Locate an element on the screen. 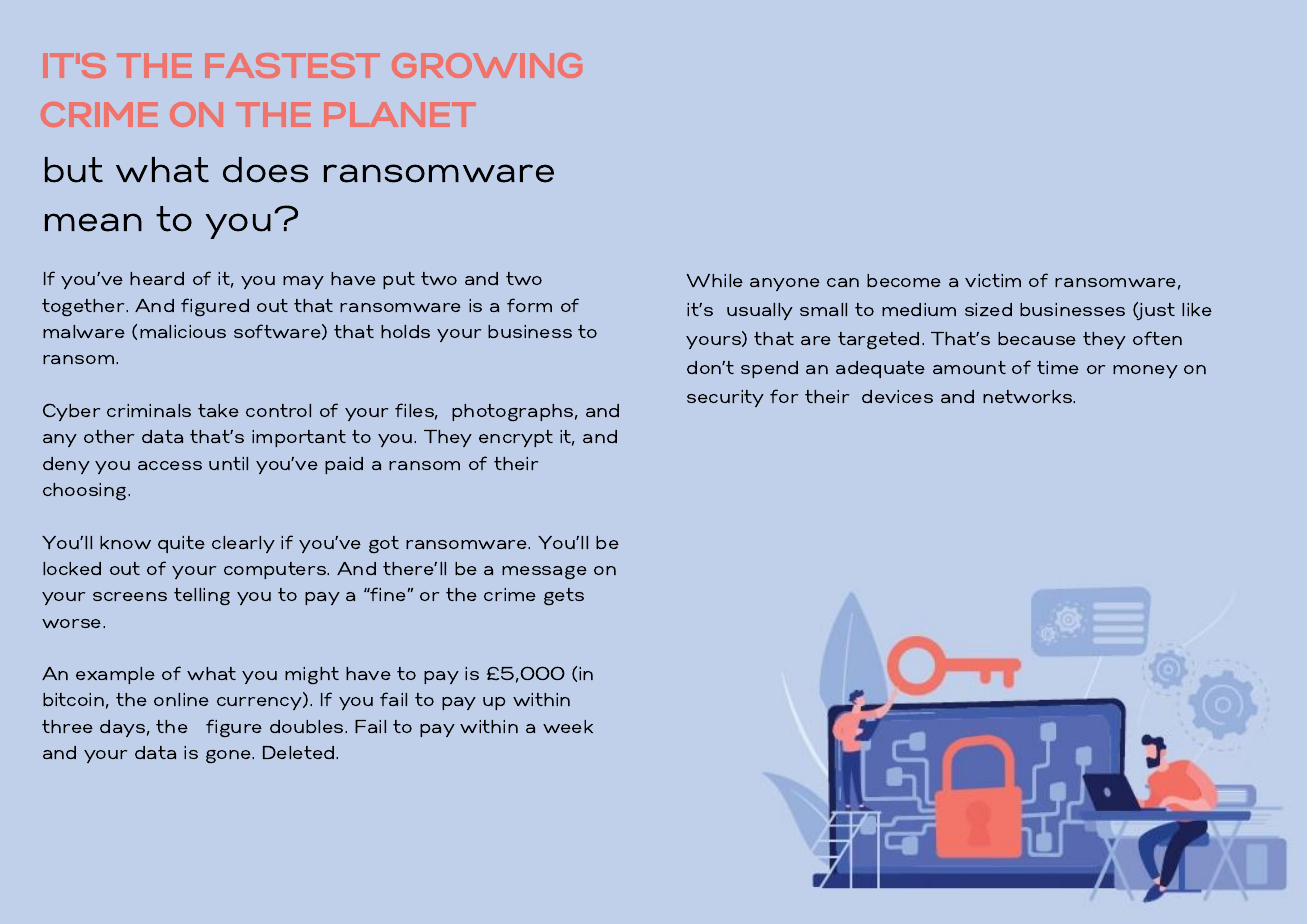 This screenshot has width=1307, height=924. doubles is located at coordinates (308, 726).
